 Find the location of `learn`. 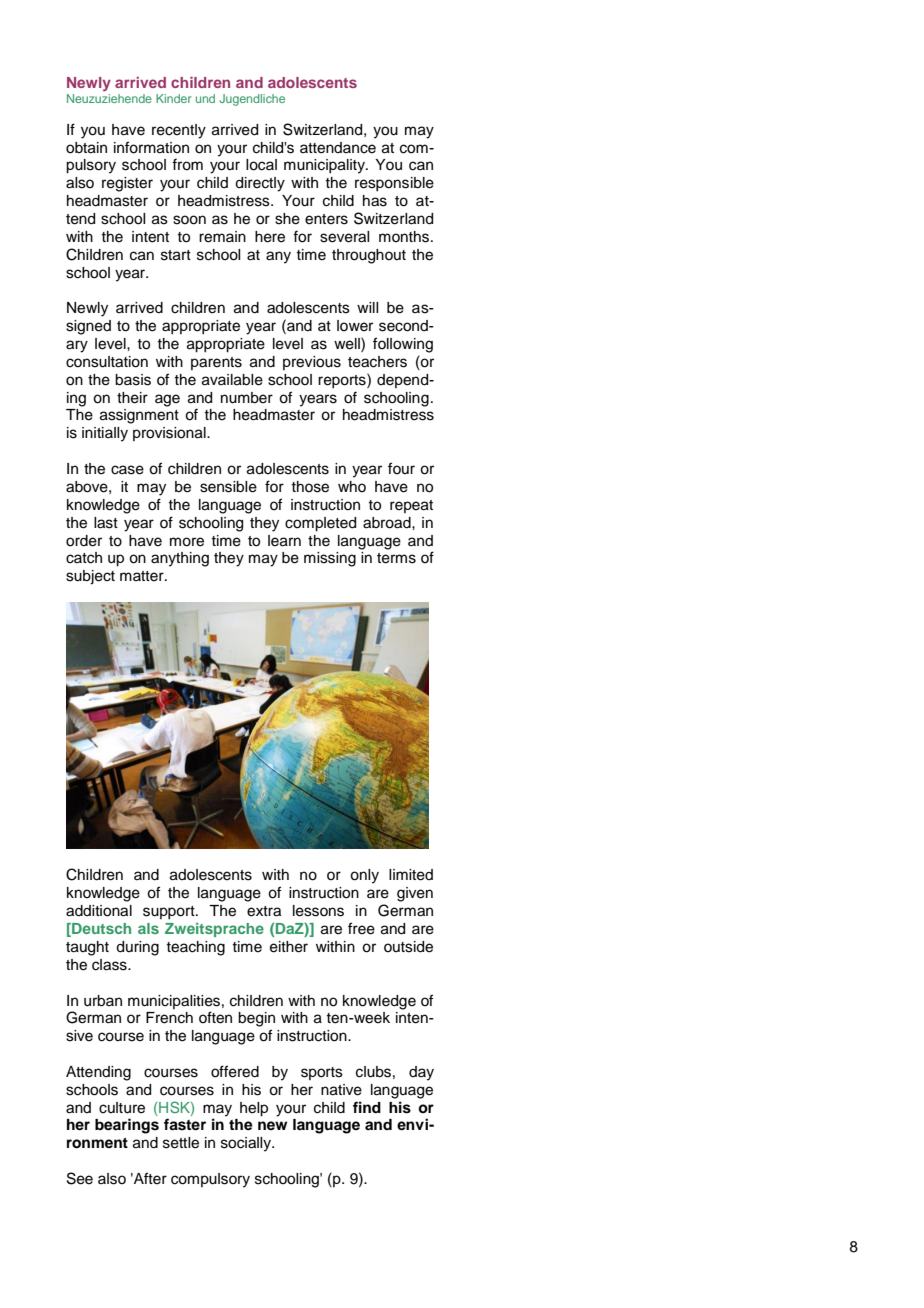

learn is located at coordinates (284, 541).
